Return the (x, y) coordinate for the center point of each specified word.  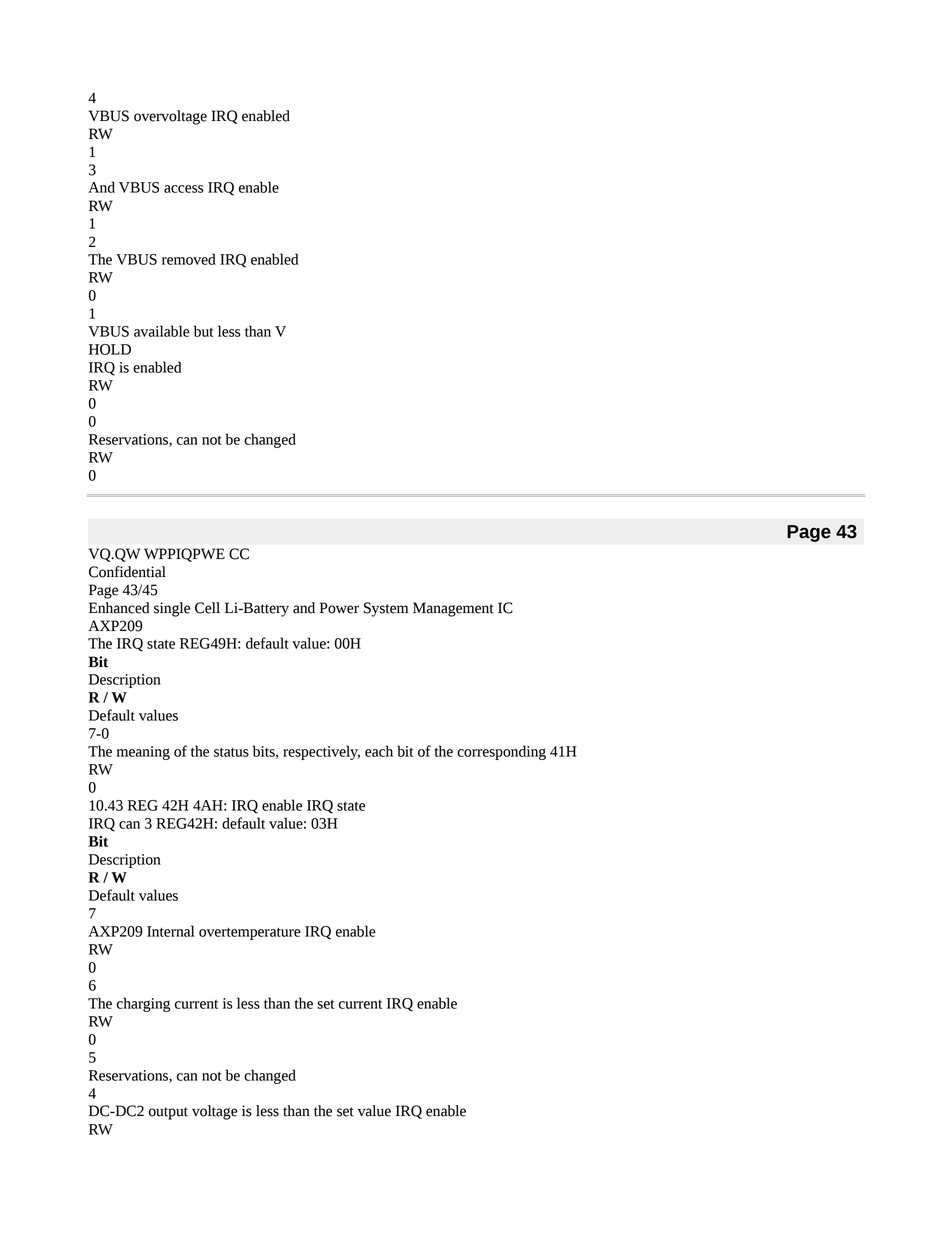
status (231, 752)
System (386, 609)
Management (453, 609)
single (172, 609)
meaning (143, 753)
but (203, 331)
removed (189, 259)
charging (144, 1004)
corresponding (501, 752)
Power (339, 608)
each (379, 751)
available (162, 331)
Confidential (127, 572)
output (168, 1113)
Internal (171, 931)
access (184, 189)
